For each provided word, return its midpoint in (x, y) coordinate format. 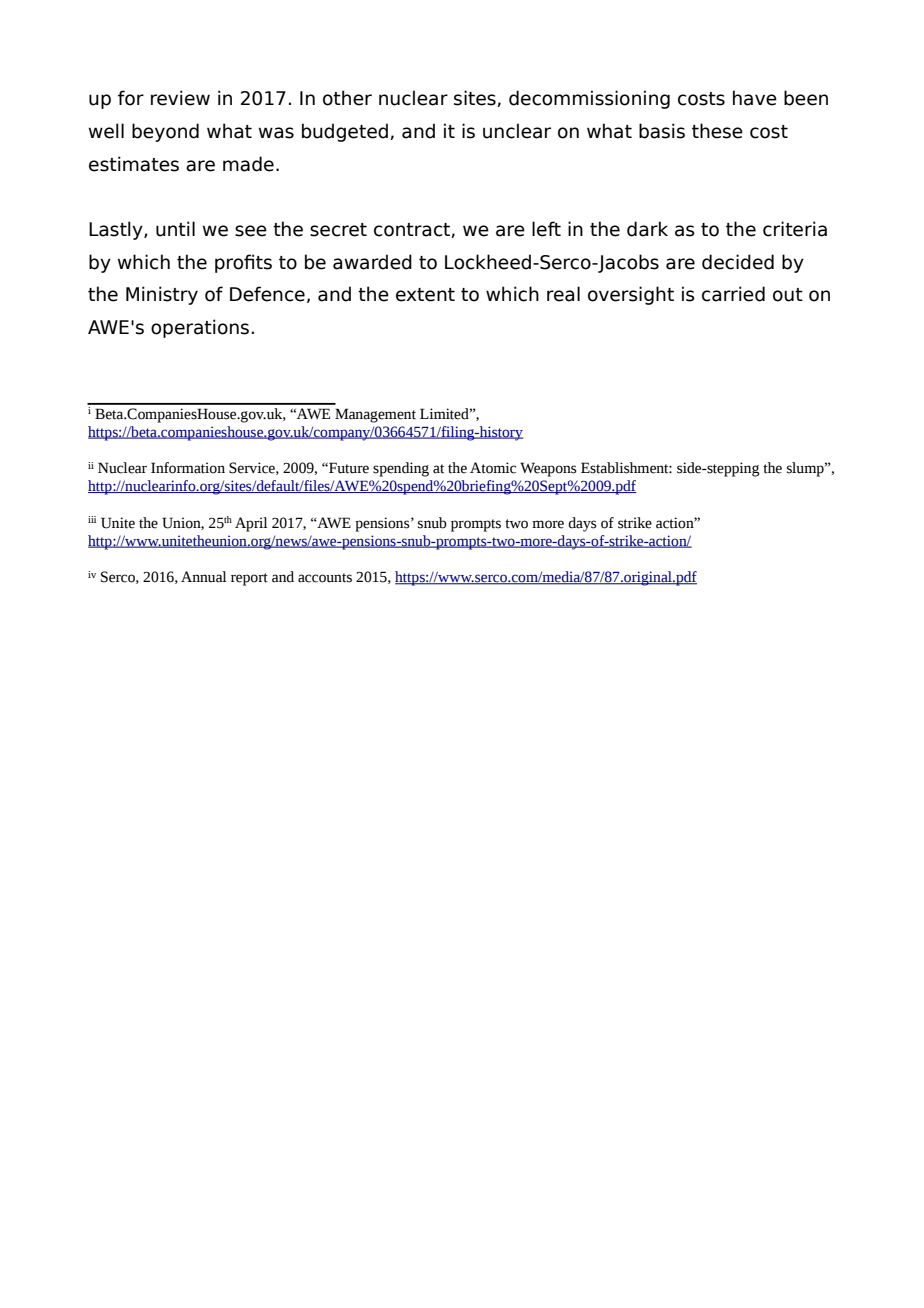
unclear (517, 131)
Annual (204, 577)
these (717, 131)
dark (647, 229)
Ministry (162, 295)
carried (733, 294)
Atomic (493, 468)
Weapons (548, 469)
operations (200, 328)
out (788, 295)
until (175, 229)
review (180, 98)
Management (375, 415)
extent (425, 295)
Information (188, 468)
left (546, 229)
